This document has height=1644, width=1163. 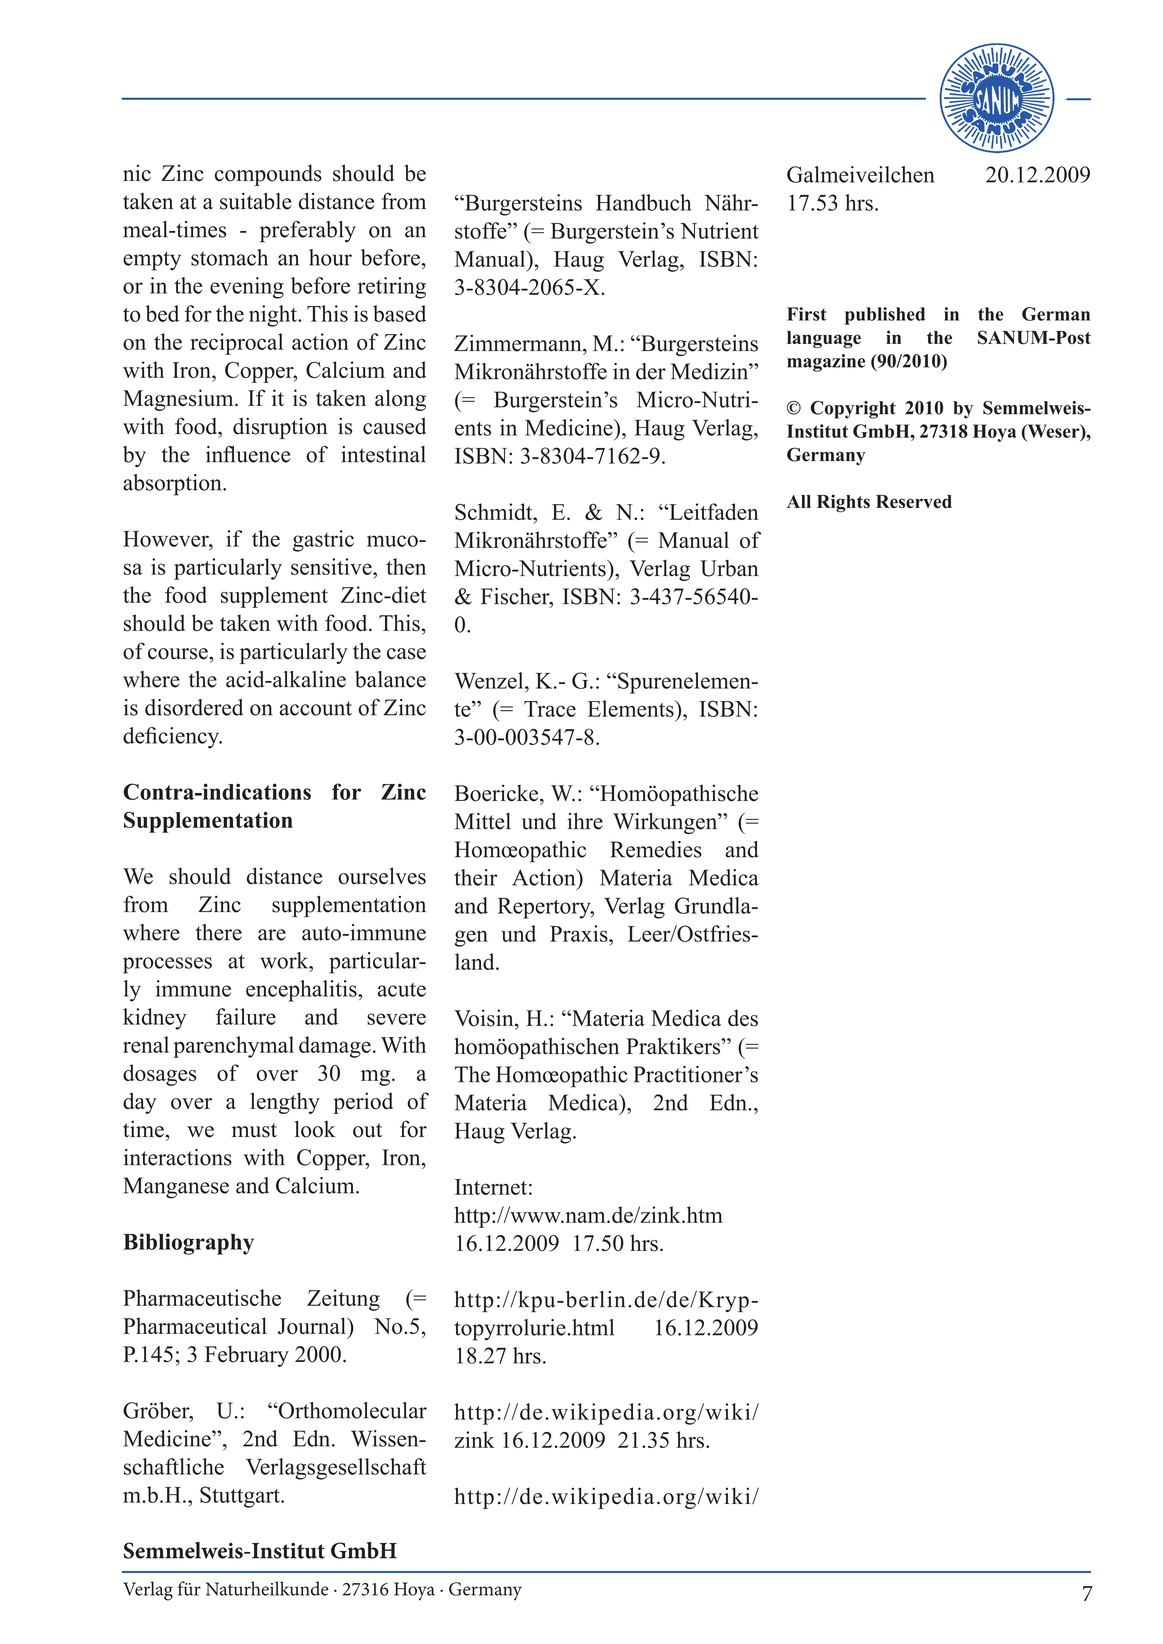 What do you see at coordinates (656, 849) in the document?
I see `Remedies` at bounding box center [656, 849].
